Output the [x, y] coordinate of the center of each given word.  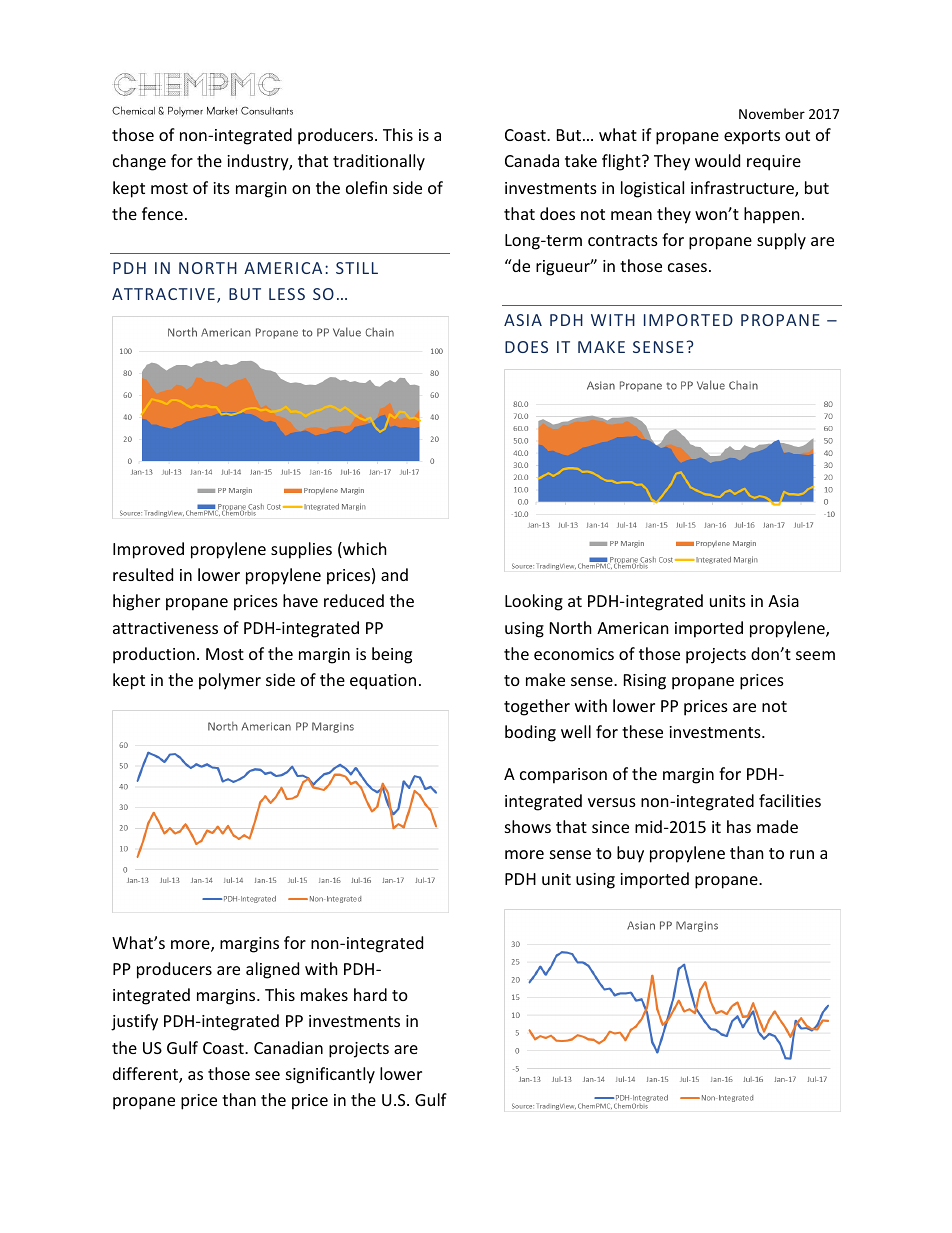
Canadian [288, 1047]
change [139, 162]
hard [370, 994]
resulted [143, 574]
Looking [534, 602]
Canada [532, 160]
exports [752, 137]
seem [815, 655]
